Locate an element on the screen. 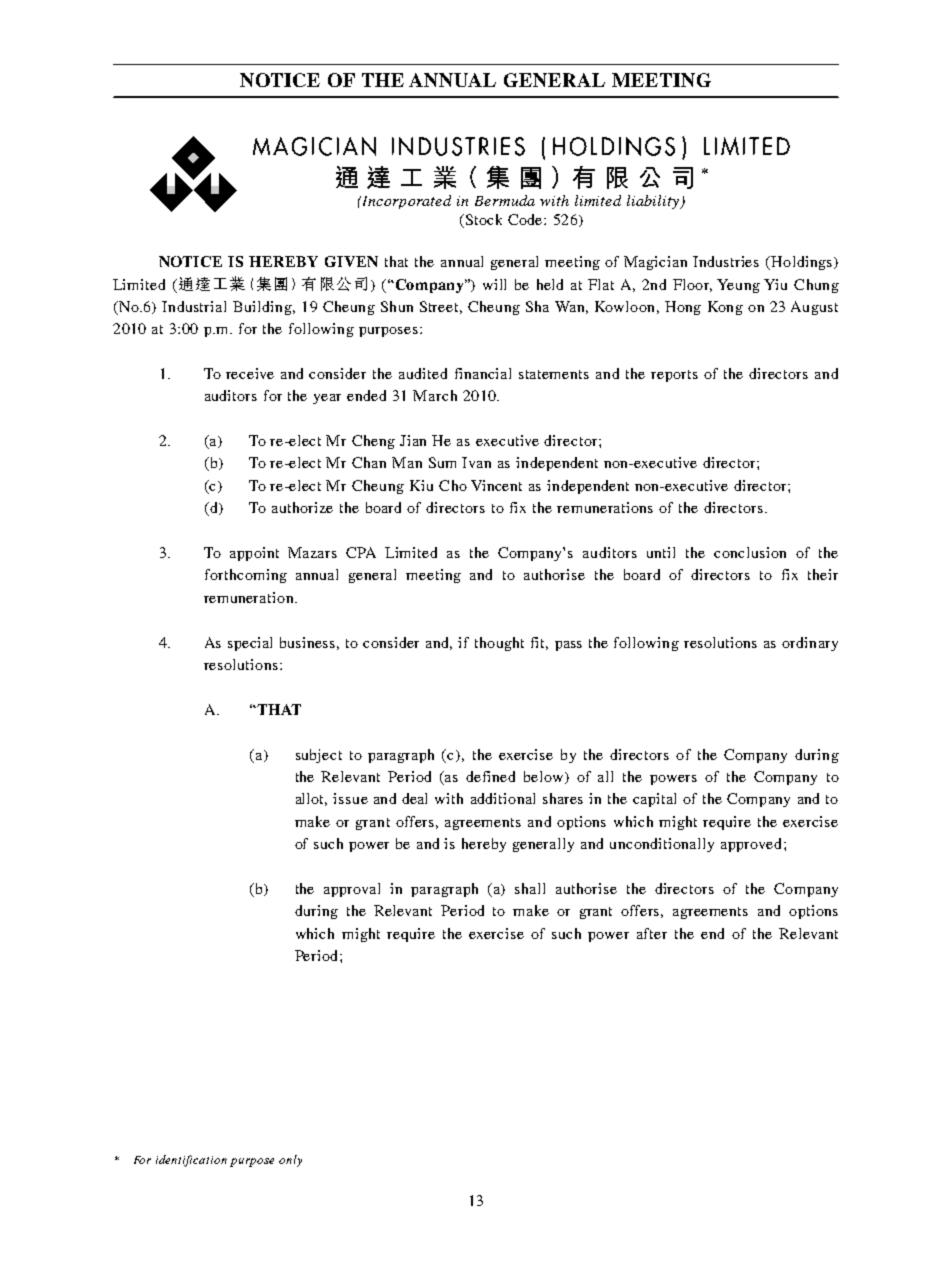 The height and width of the screenshot is (1270, 952). approved is located at coordinates (753, 845).
